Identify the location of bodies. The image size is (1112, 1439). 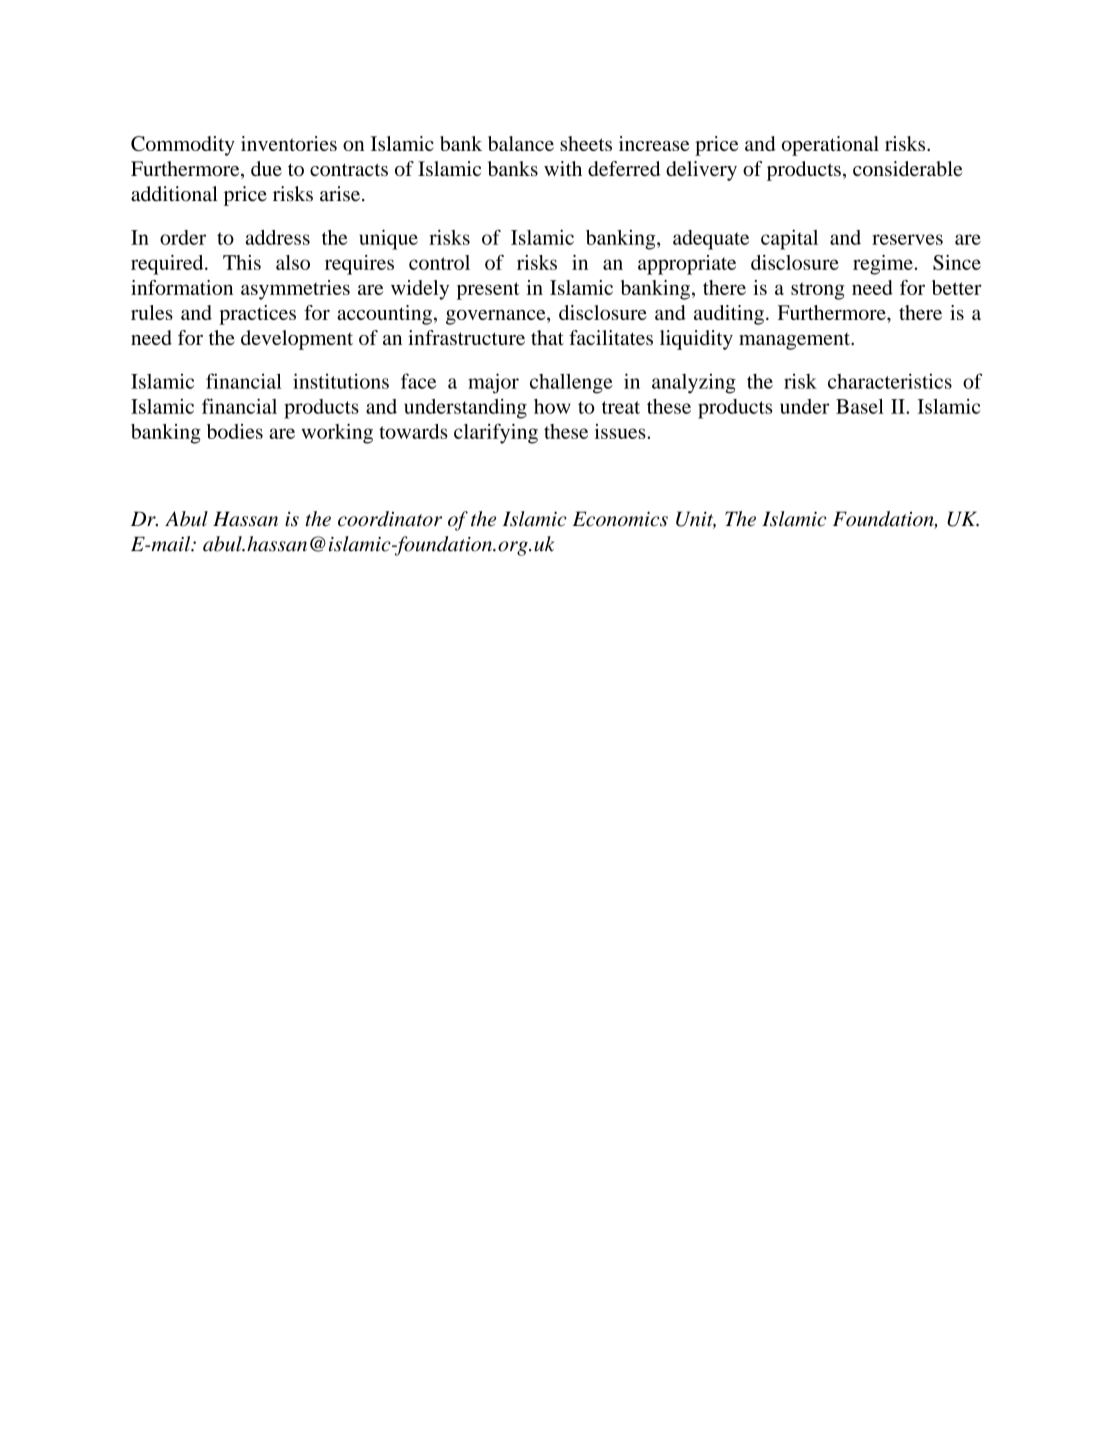
(235, 431).
